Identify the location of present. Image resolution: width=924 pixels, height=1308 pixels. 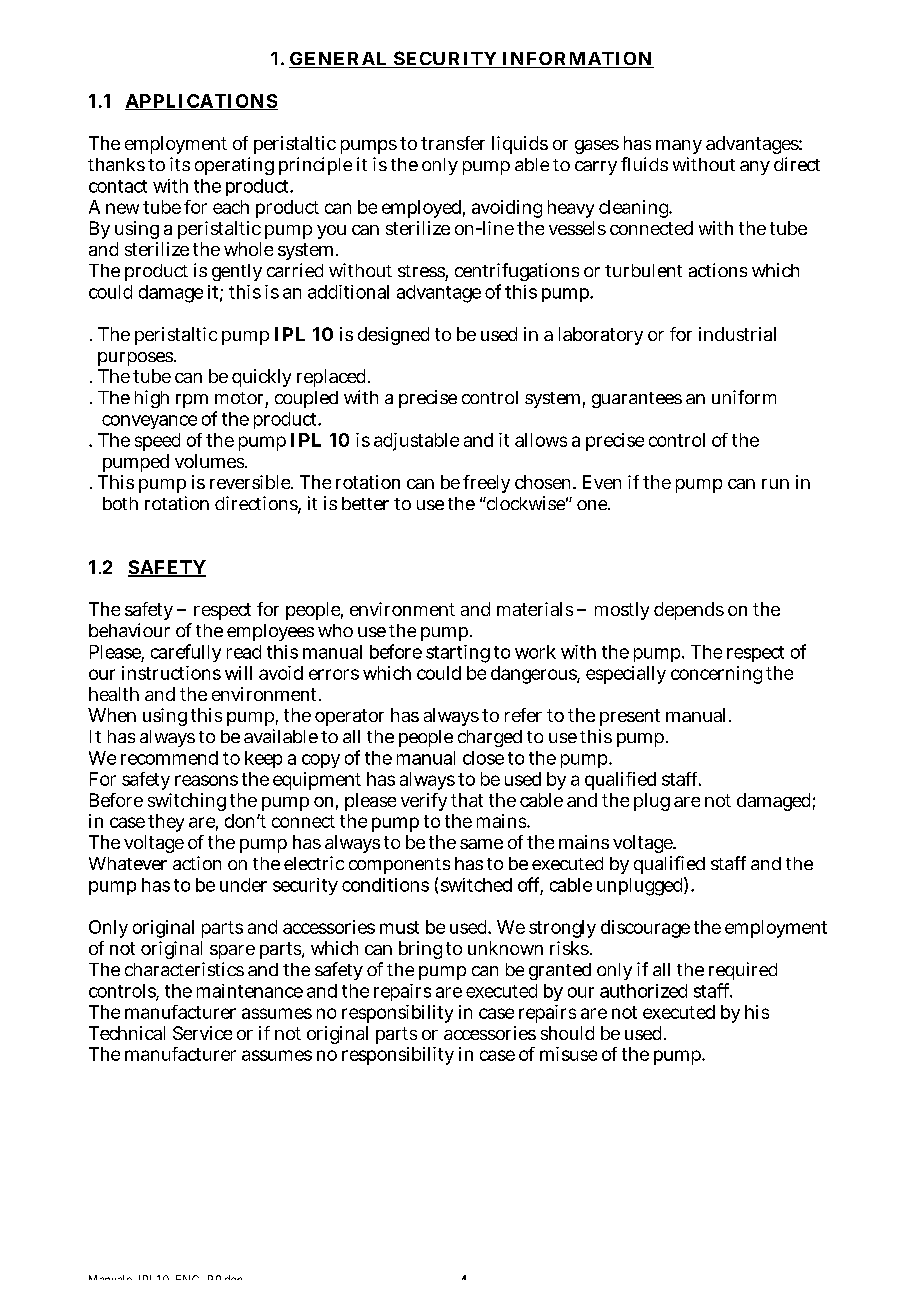
(630, 717).
